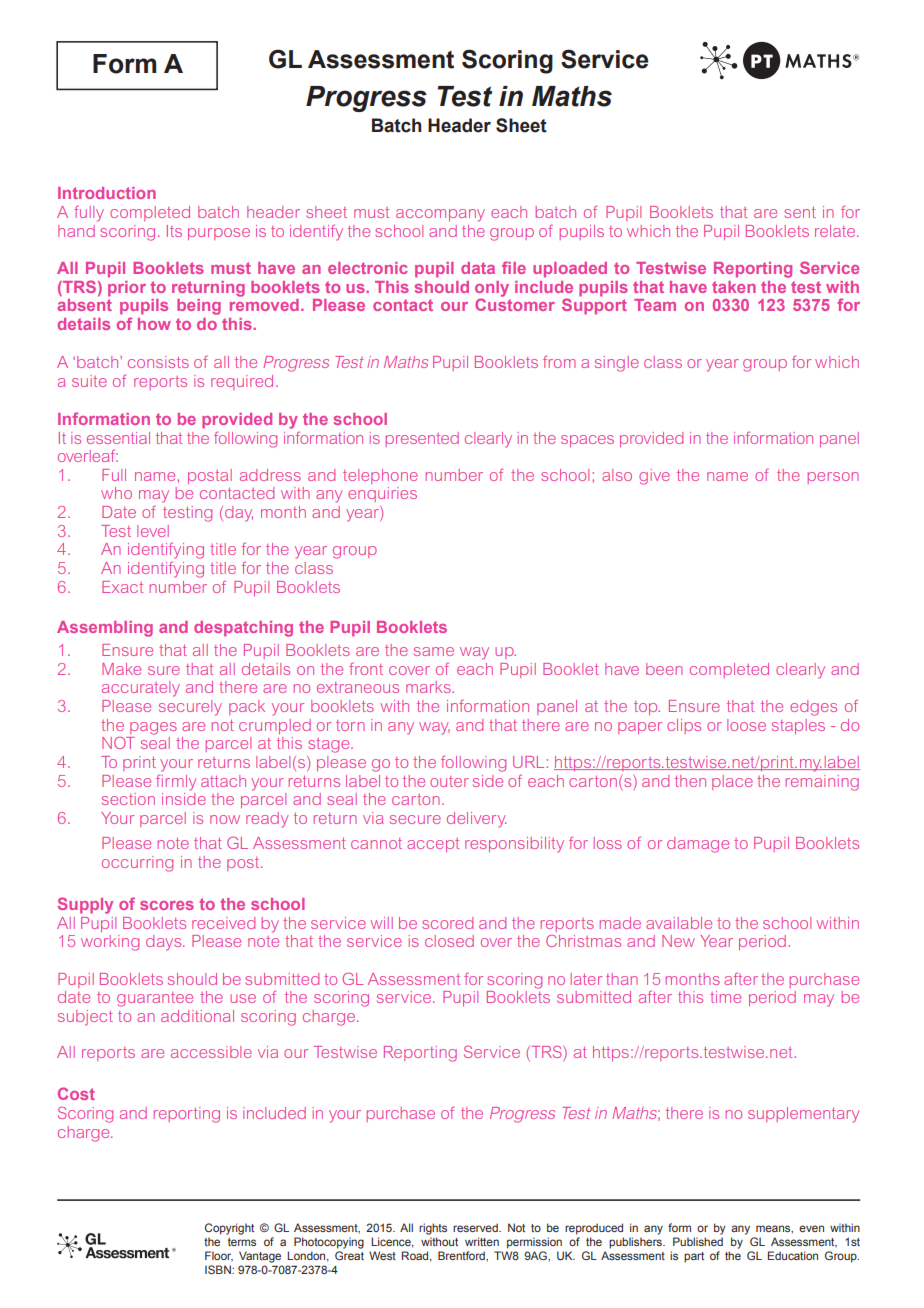  Describe the element at coordinates (476, 1227) in the screenshot. I see `reserved` at that location.
